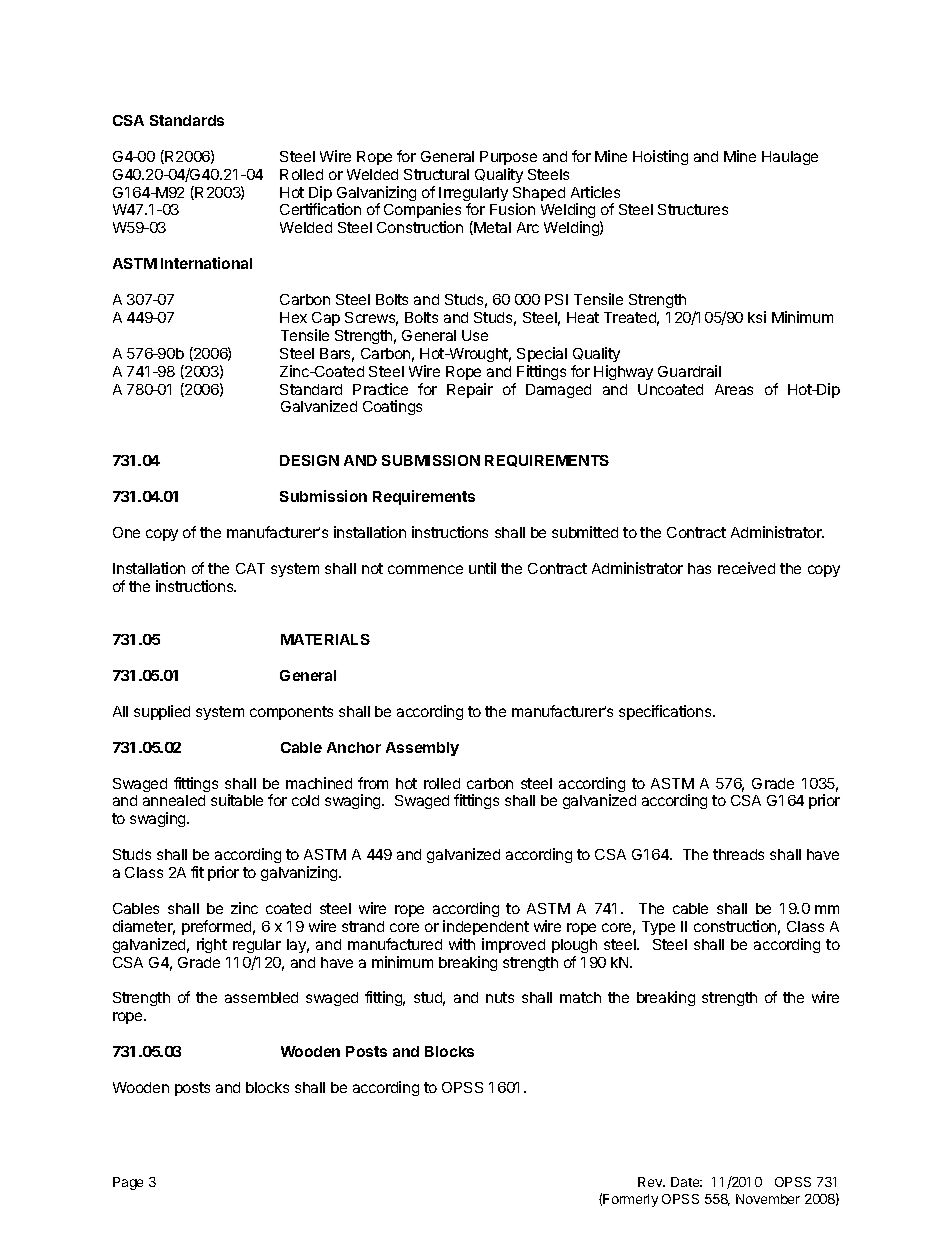  Describe the element at coordinates (436, 174) in the document. I see `Structural` at that location.
